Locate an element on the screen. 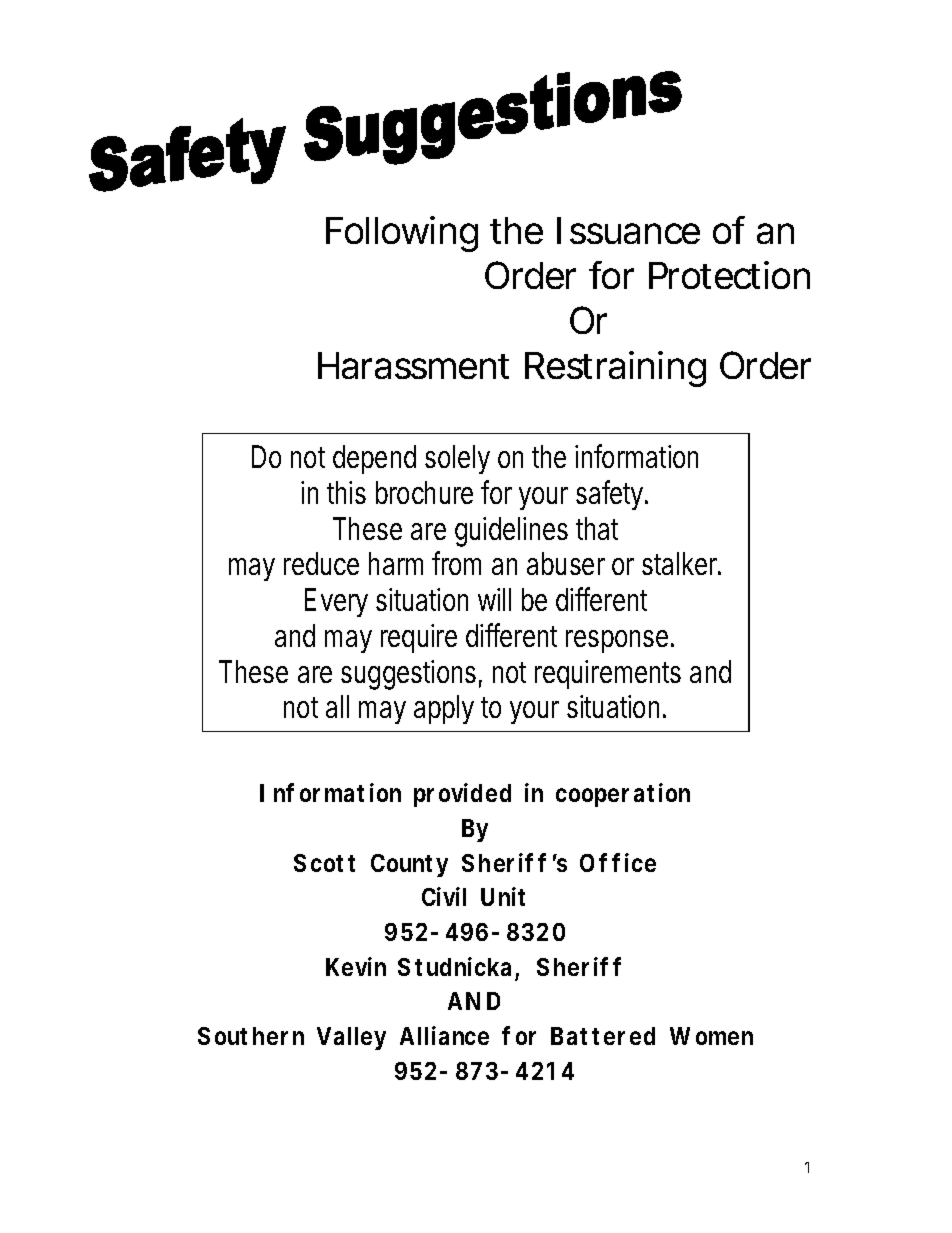 Image resolution: width=952 pixels, height=1233 pixels. this is located at coordinates (346, 492).
